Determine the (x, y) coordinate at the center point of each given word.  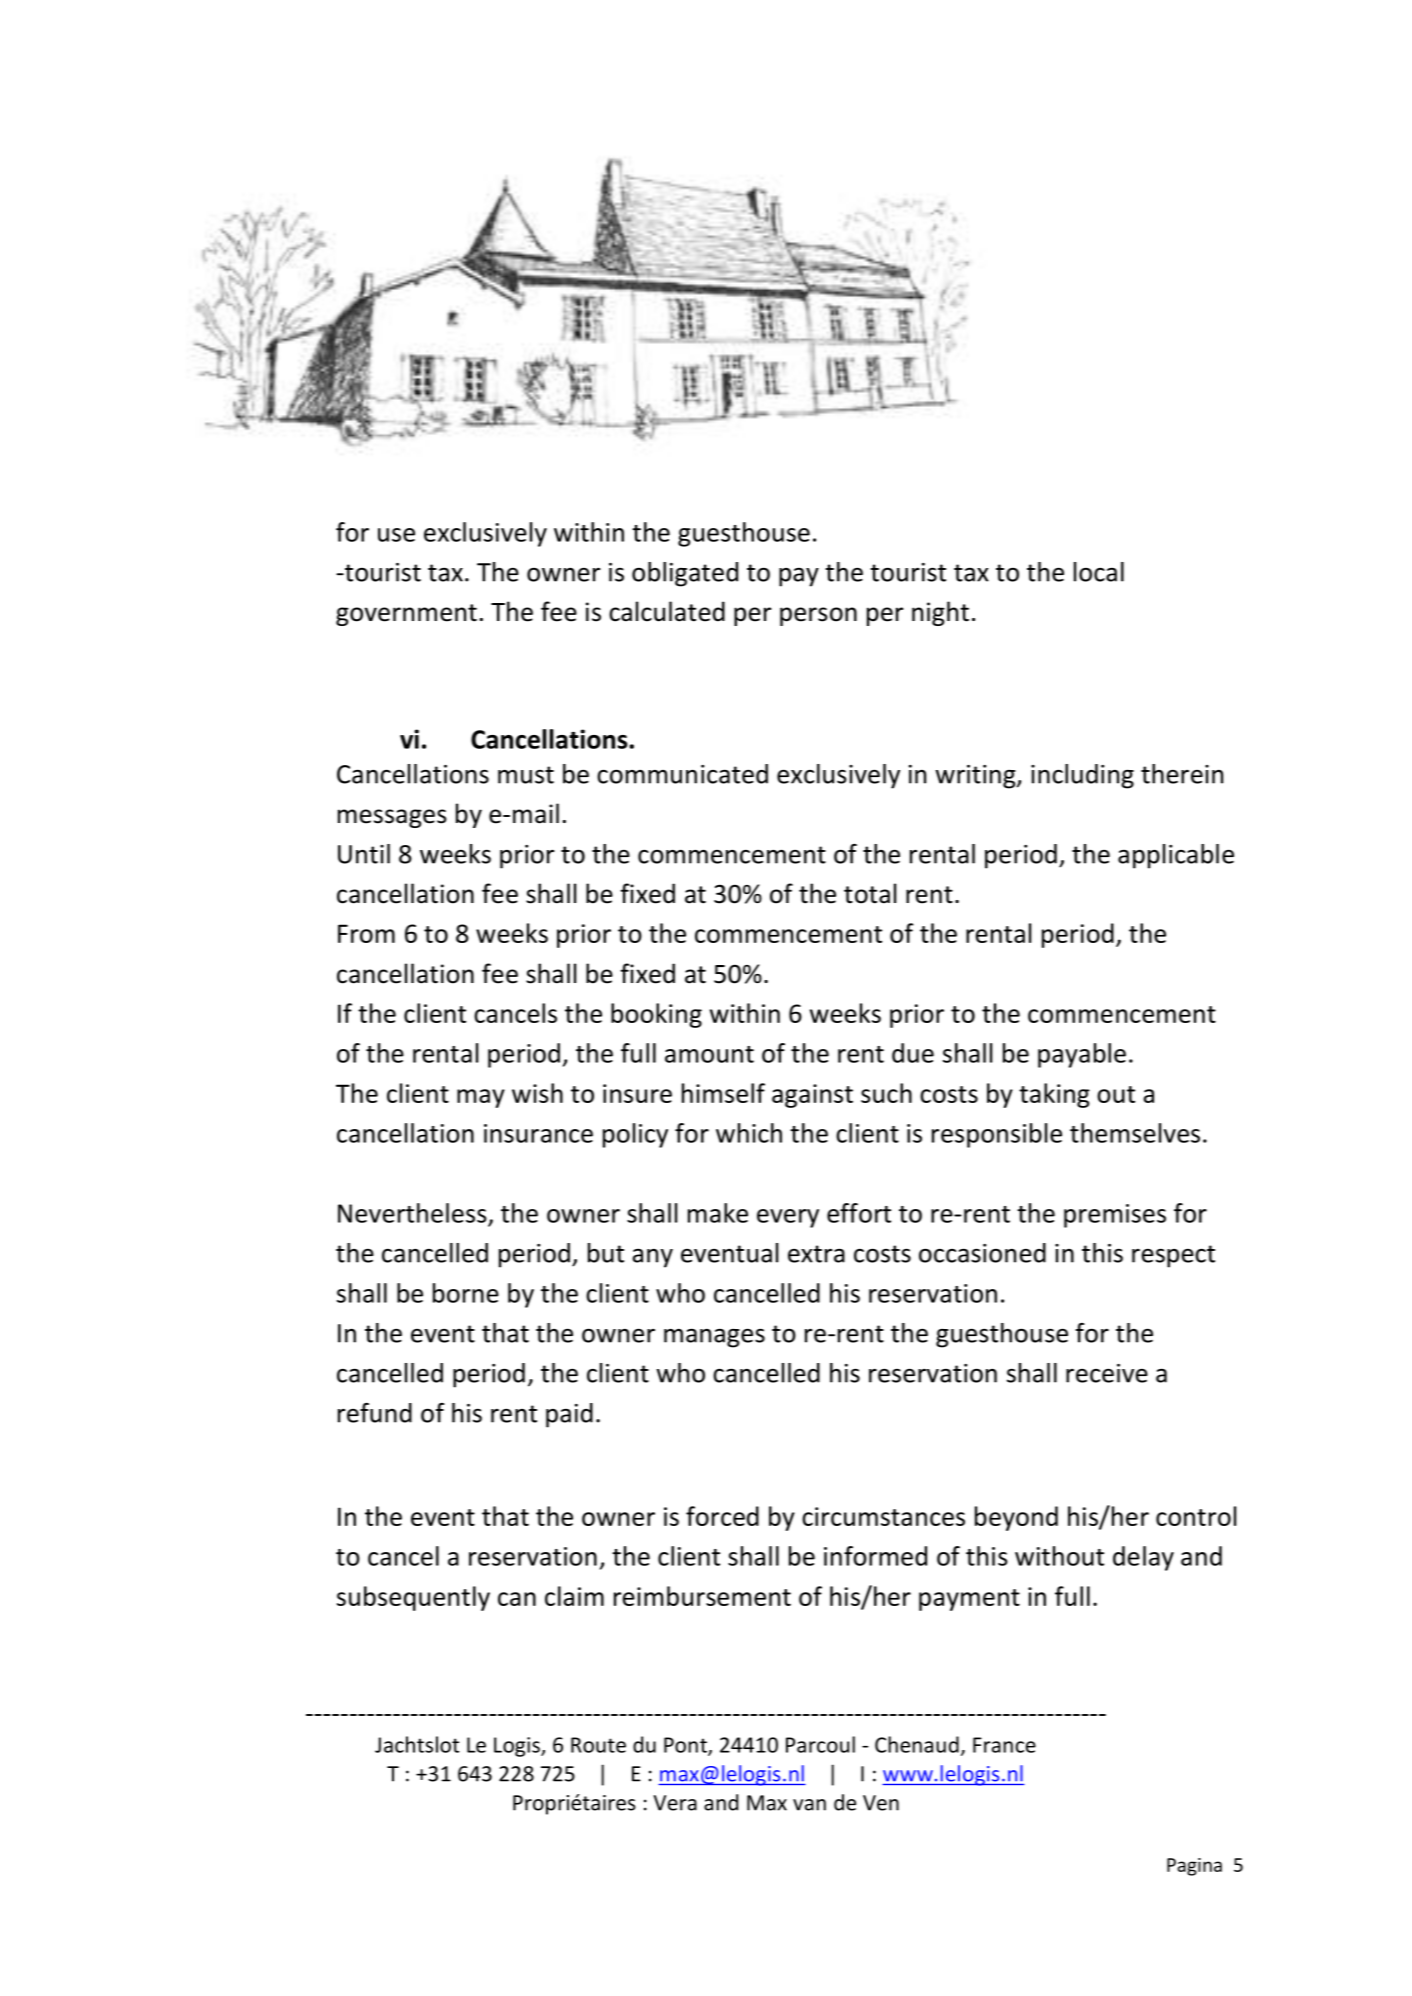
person (818, 616)
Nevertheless (412, 1213)
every (788, 1218)
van (809, 1805)
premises (1115, 1216)
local (1099, 572)
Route (598, 1745)
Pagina (1194, 1867)
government (406, 615)
